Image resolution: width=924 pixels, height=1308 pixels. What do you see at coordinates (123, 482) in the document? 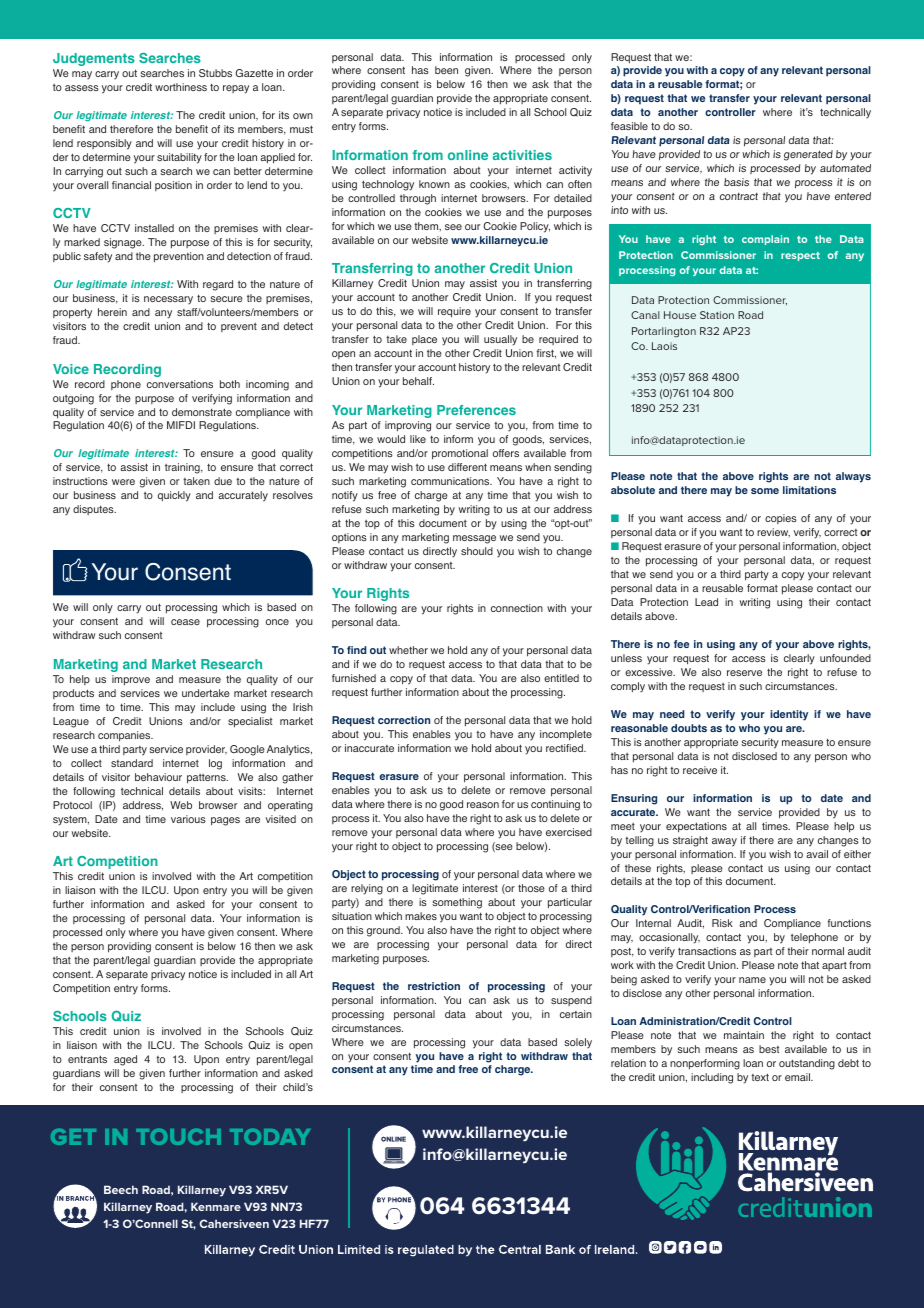
I see `were` at bounding box center [123, 482].
